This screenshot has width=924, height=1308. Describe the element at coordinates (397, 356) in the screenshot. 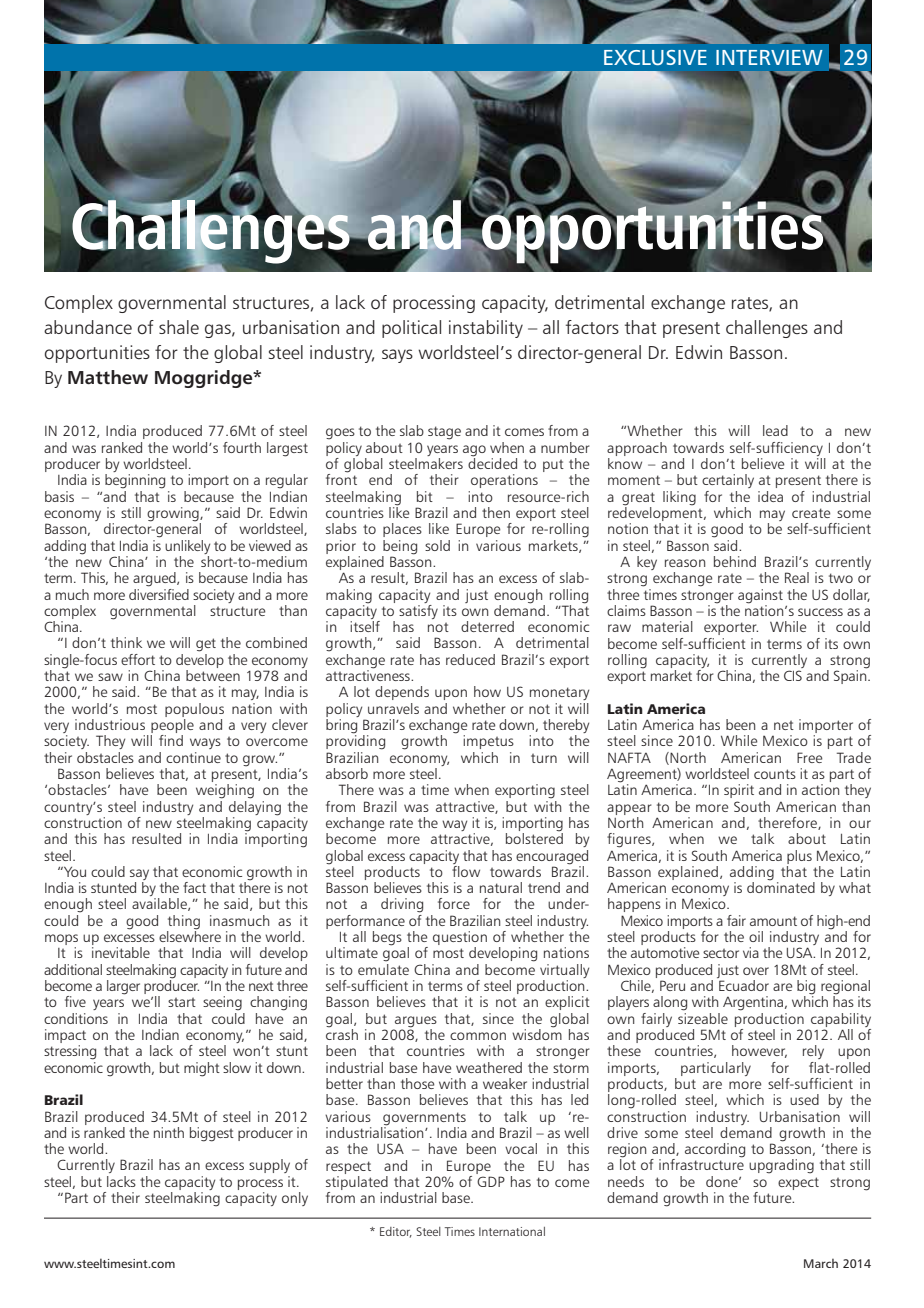

I see `says` at that location.
